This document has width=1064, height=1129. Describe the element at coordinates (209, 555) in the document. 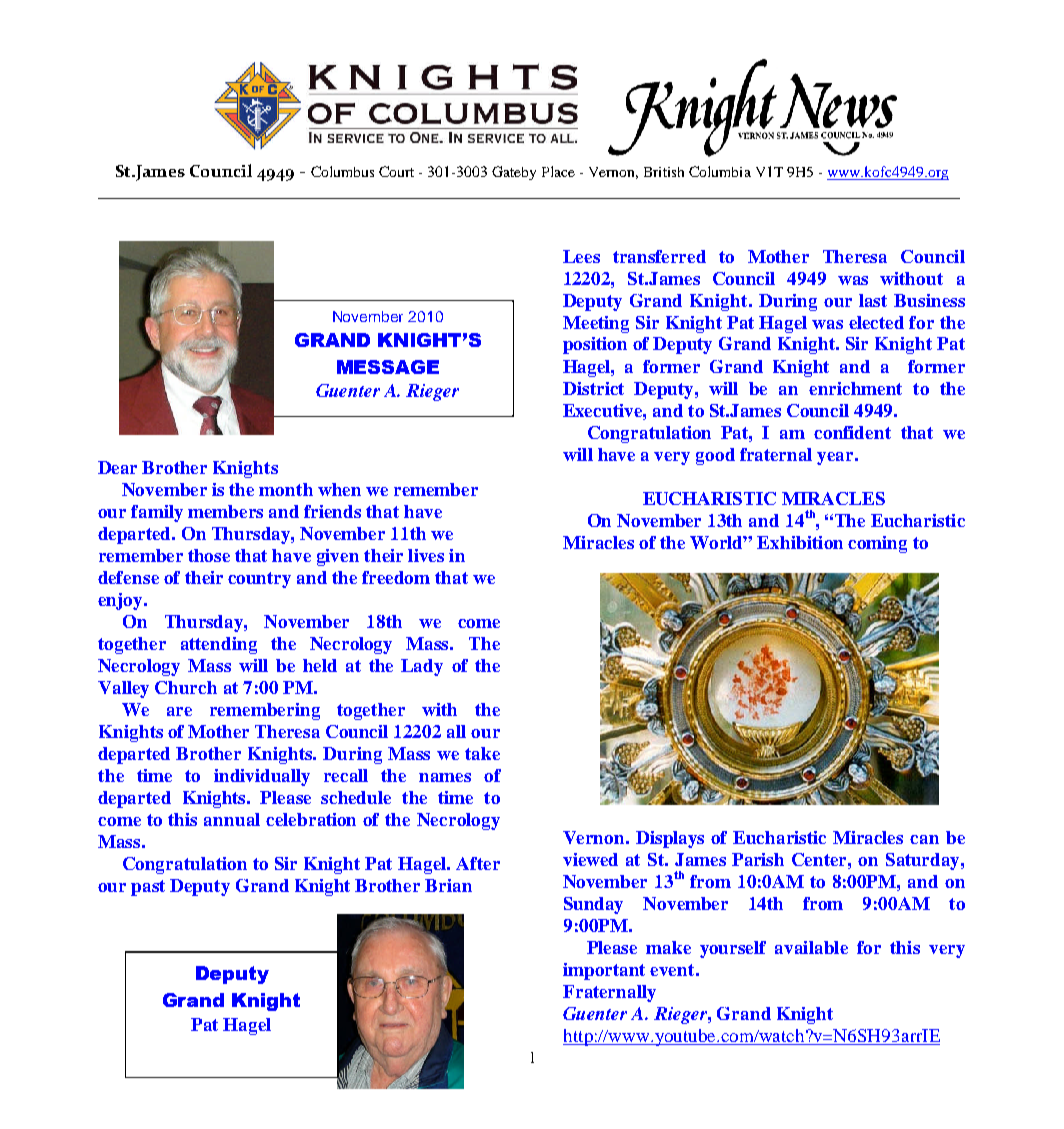

I see `those` at that location.
